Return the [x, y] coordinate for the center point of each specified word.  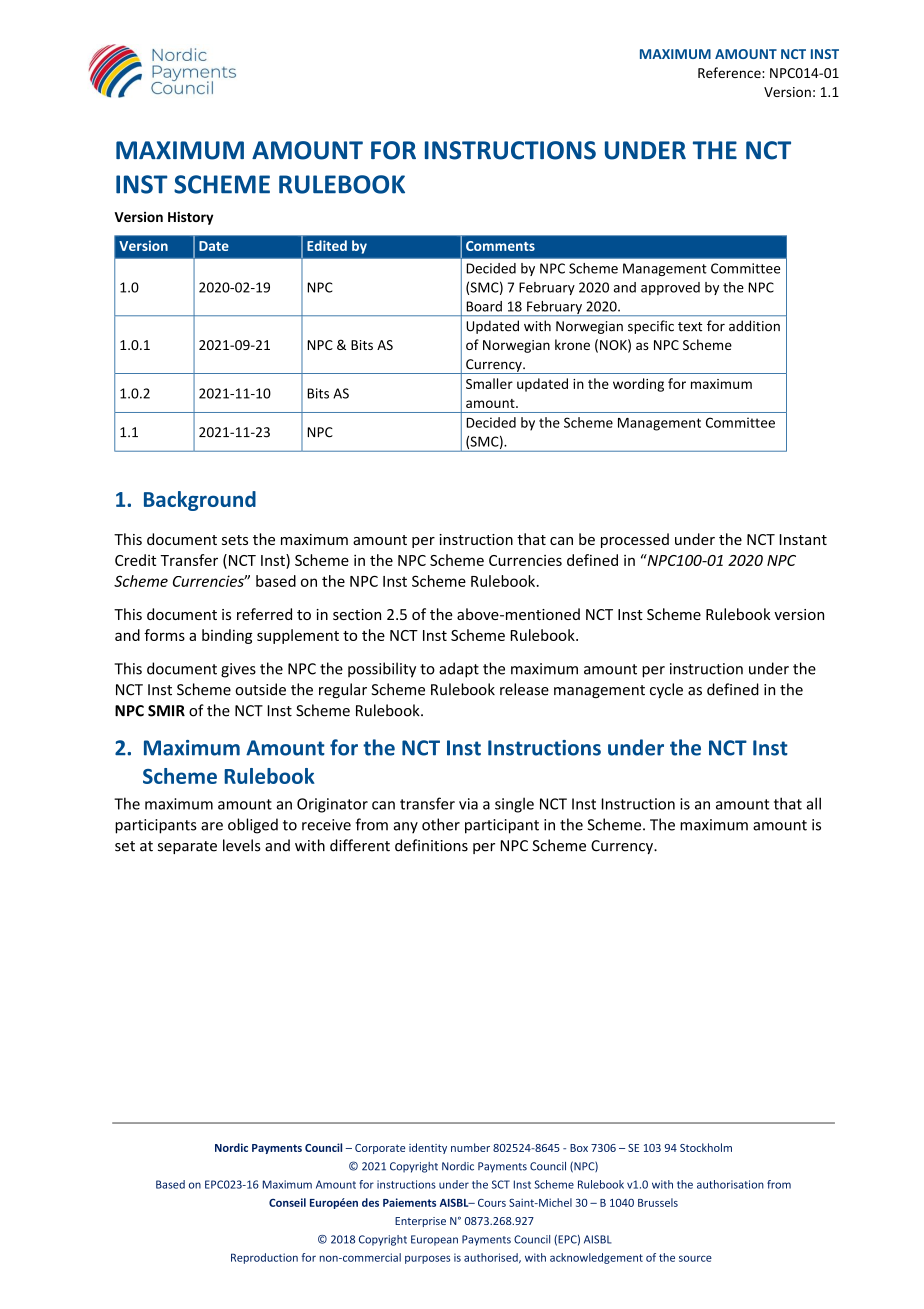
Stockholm [706, 1147]
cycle [666, 690]
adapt [459, 670]
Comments [500, 246]
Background [200, 501]
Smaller [489, 383]
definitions [431, 845]
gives [238, 670]
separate [187, 847]
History [190, 218]
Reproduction [264, 1258]
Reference [730, 72]
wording [638, 385]
